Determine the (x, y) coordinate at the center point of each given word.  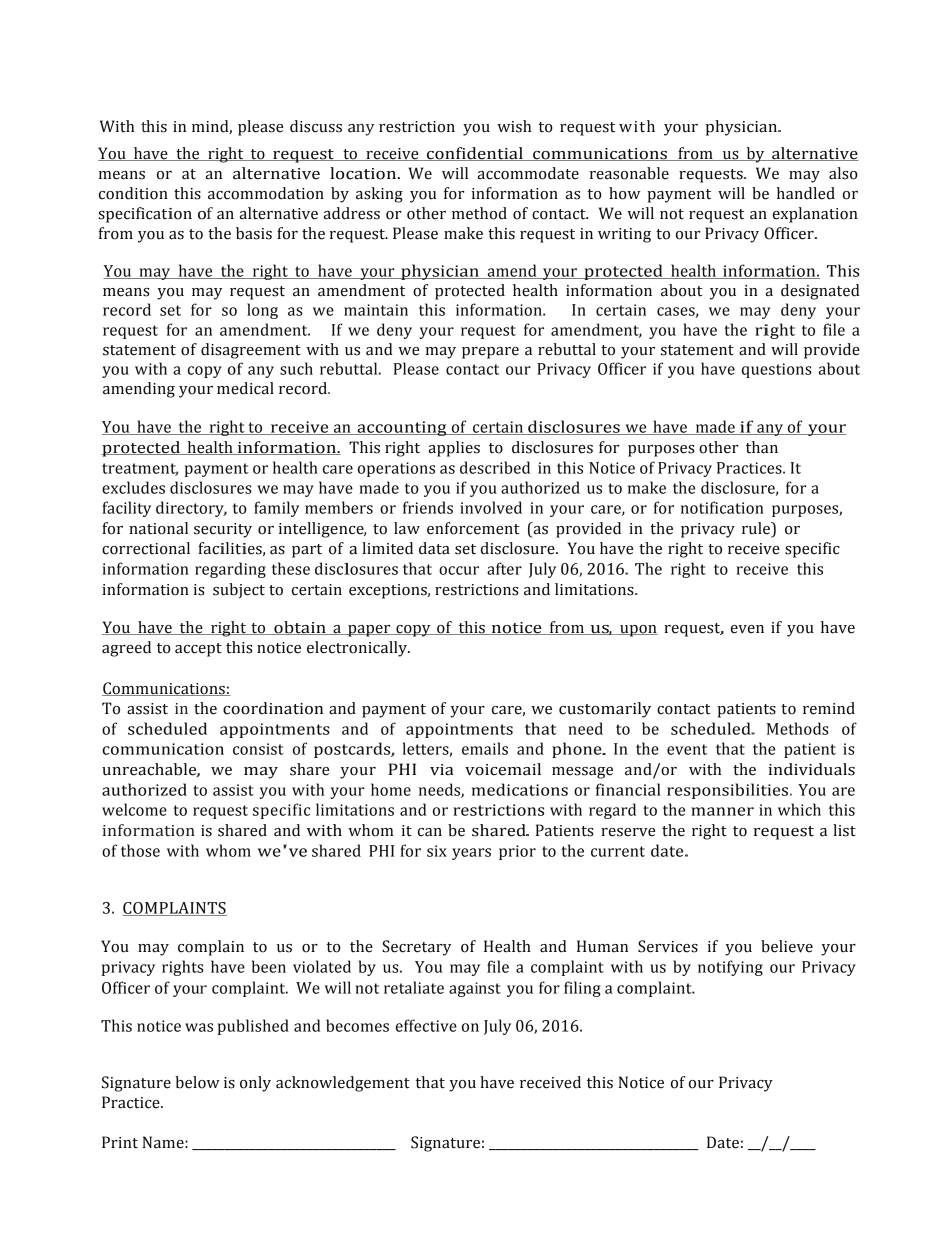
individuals (811, 769)
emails (485, 748)
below (197, 1082)
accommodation (266, 193)
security (223, 530)
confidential (475, 154)
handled (806, 193)
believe (787, 946)
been (269, 966)
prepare (490, 353)
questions (777, 370)
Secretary (416, 948)
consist (258, 749)
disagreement (251, 351)
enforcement (473, 528)
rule (757, 528)
